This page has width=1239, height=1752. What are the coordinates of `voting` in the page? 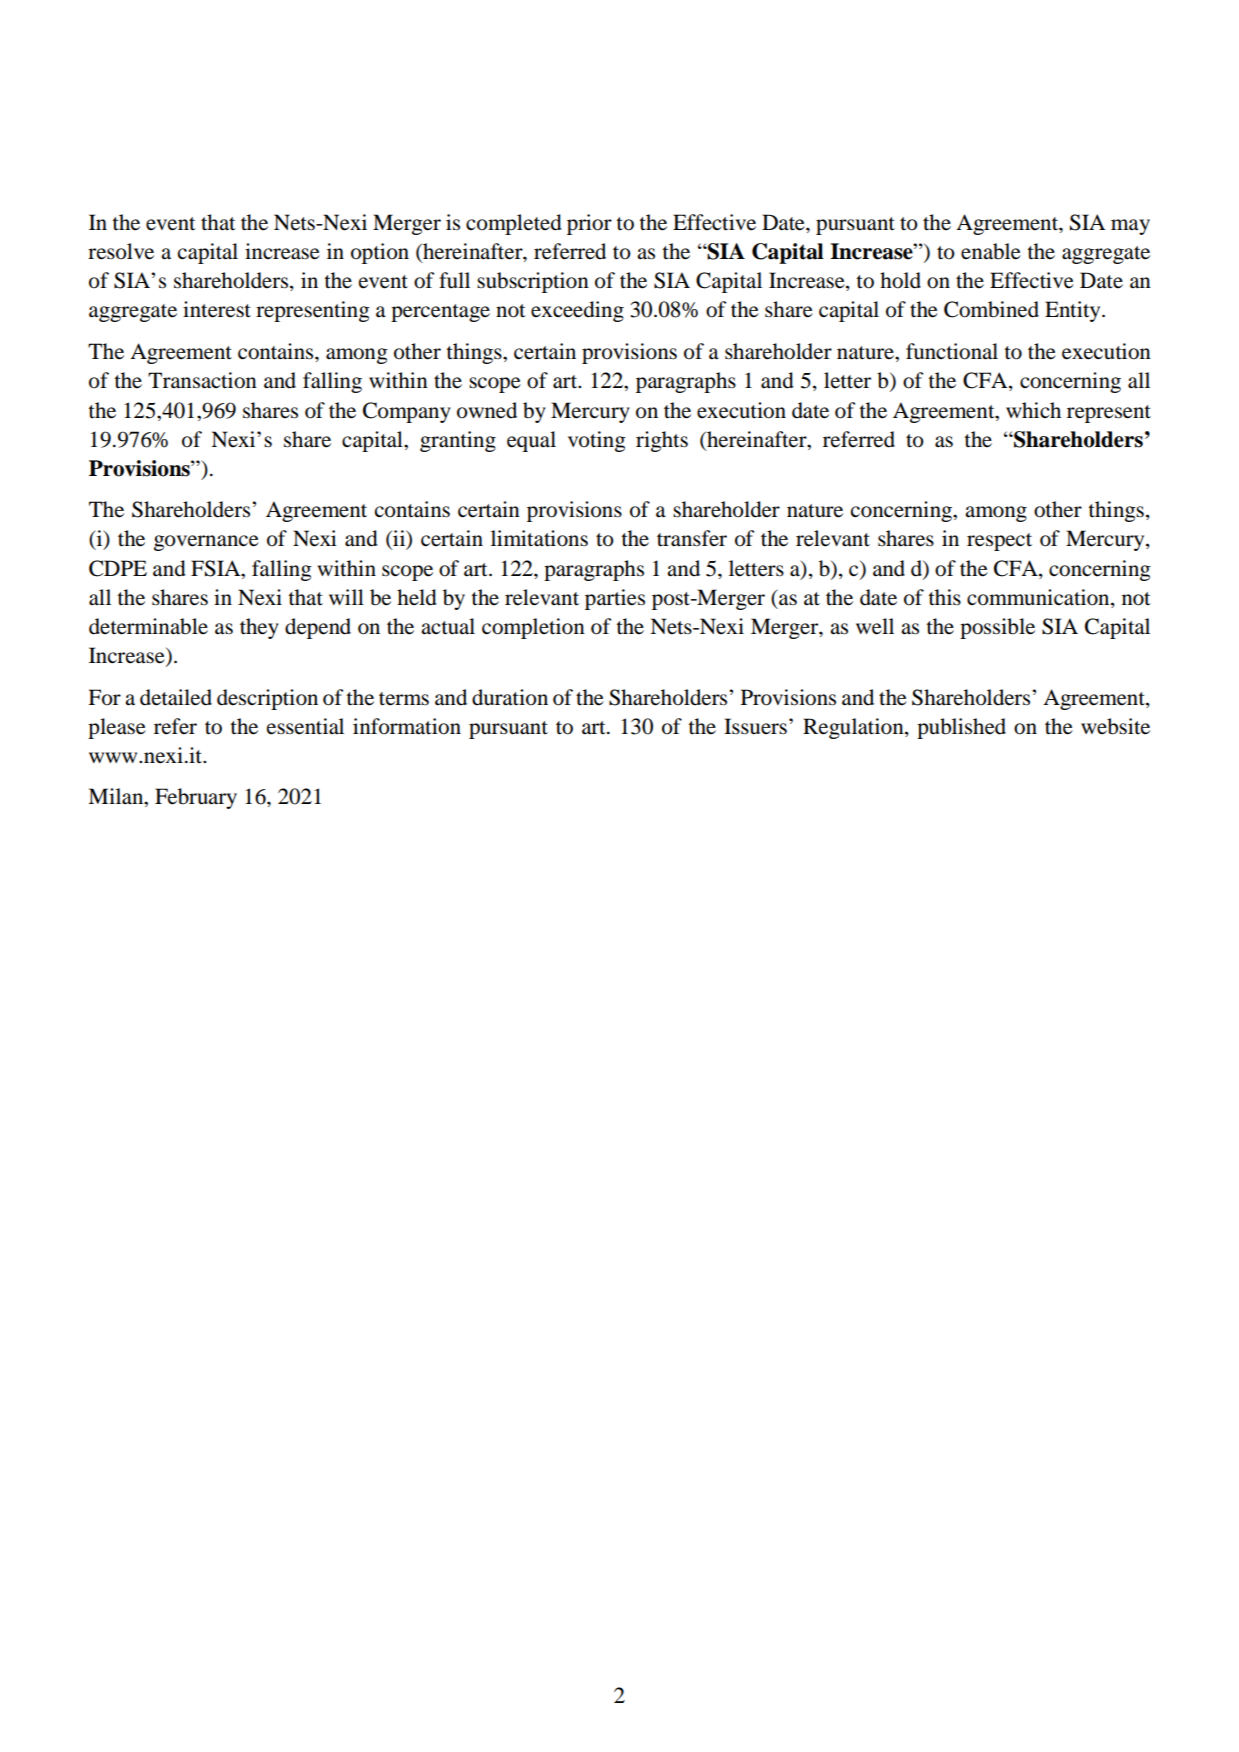 It's located at (596, 441).
